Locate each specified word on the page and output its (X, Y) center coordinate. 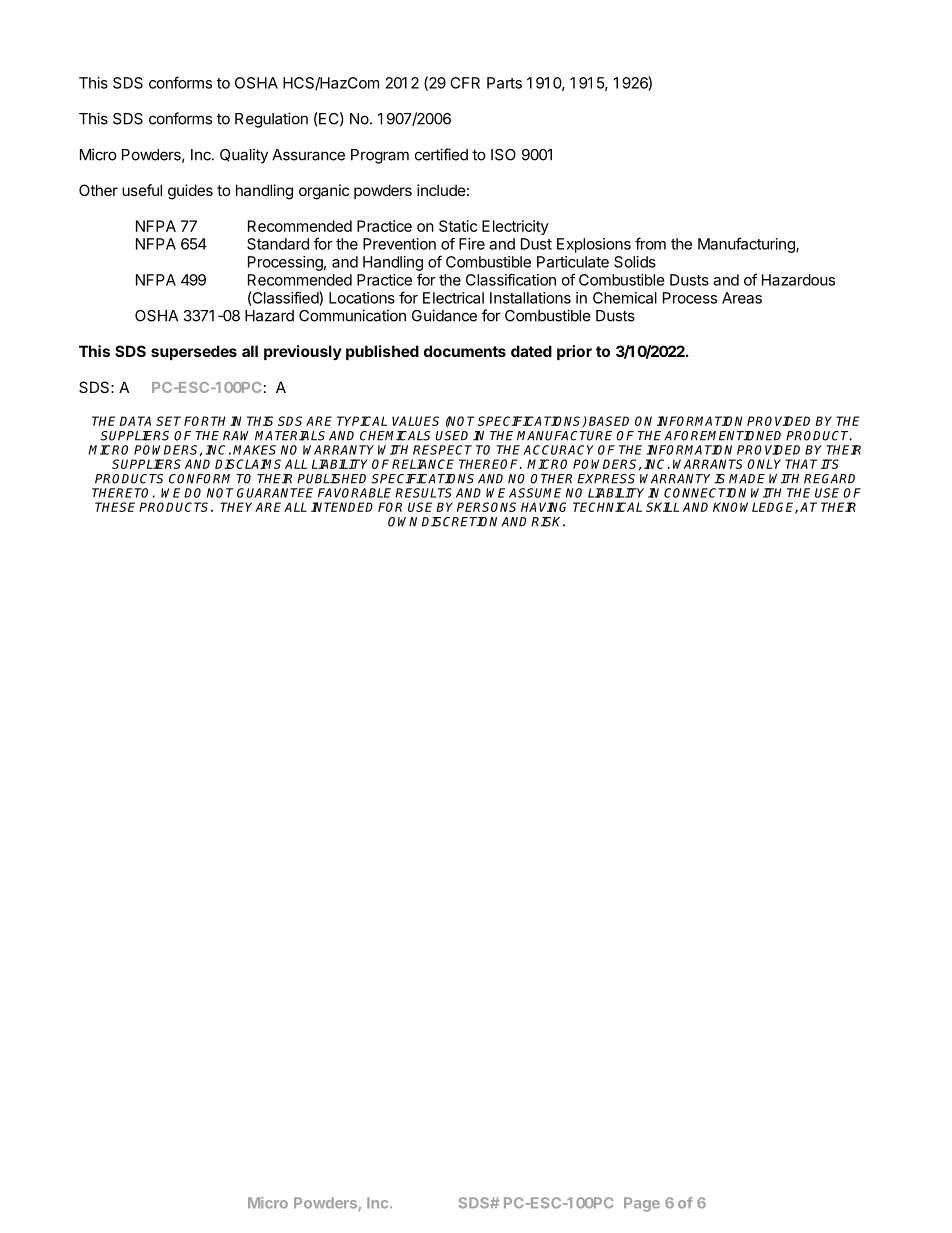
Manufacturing (747, 245)
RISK (548, 522)
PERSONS (486, 507)
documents (465, 351)
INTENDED (342, 507)
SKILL (662, 507)
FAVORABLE (354, 493)
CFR (465, 83)
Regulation (271, 120)
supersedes (194, 352)
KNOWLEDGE (755, 508)
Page (642, 1204)
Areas (742, 298)
